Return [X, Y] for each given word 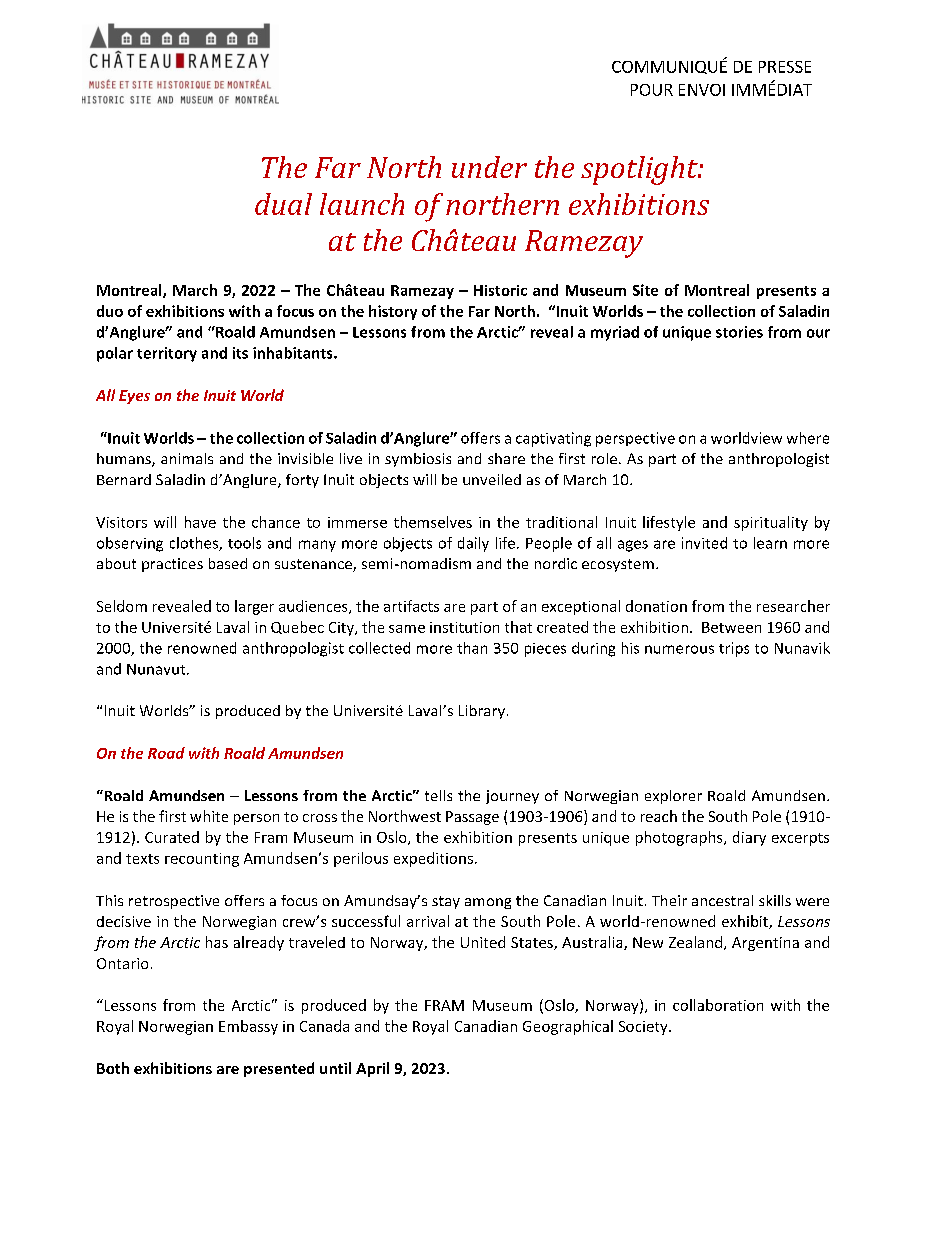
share [506, 458]
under [489, 167]
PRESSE [785, 67]
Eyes [134, 397]
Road [166, 753]
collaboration [718, 1005]
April [372, 1069]
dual [283, 204]
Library [482, 712]
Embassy [248, 1027]
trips [734, 649]
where [808, 438]
